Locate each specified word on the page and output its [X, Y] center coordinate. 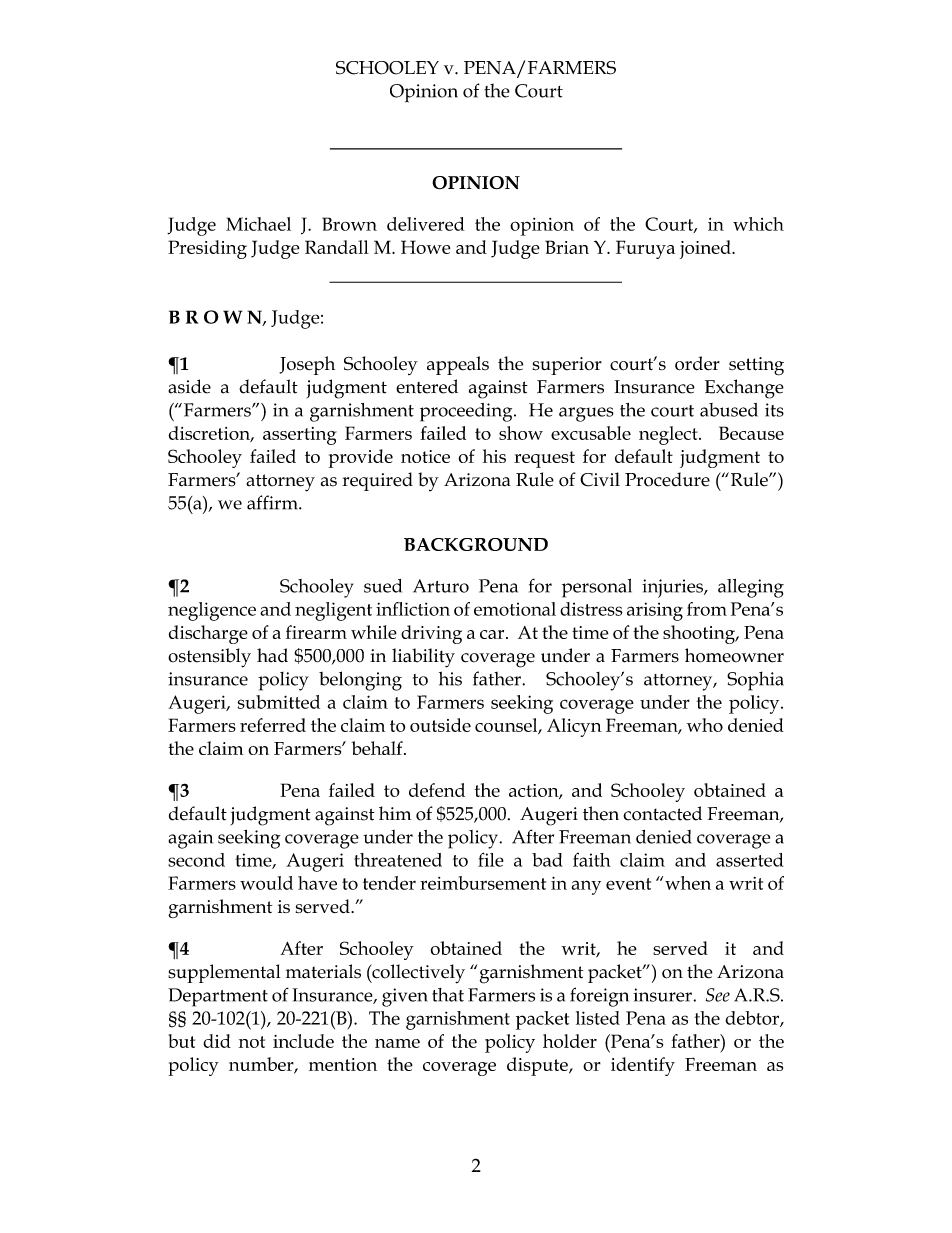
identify [643, 1066]
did [217, 1041]
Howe [426, 247]
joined [706, 249]
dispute [538, 1066]
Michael [258, 224]
